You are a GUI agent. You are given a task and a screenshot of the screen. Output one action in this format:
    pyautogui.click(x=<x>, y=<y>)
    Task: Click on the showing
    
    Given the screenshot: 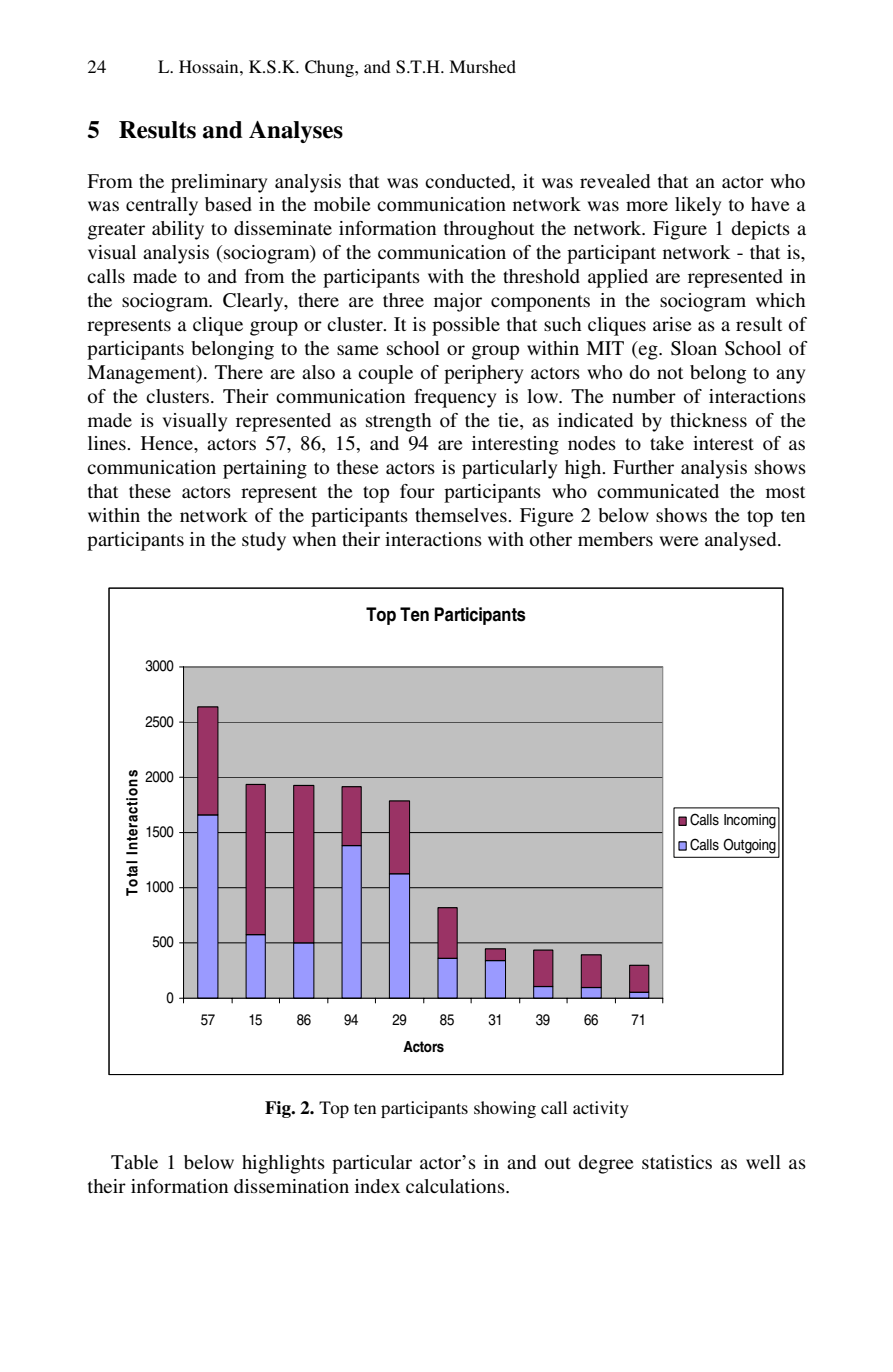 What is the action you would take?
    pyautogui.click(x=505, y=1109)
